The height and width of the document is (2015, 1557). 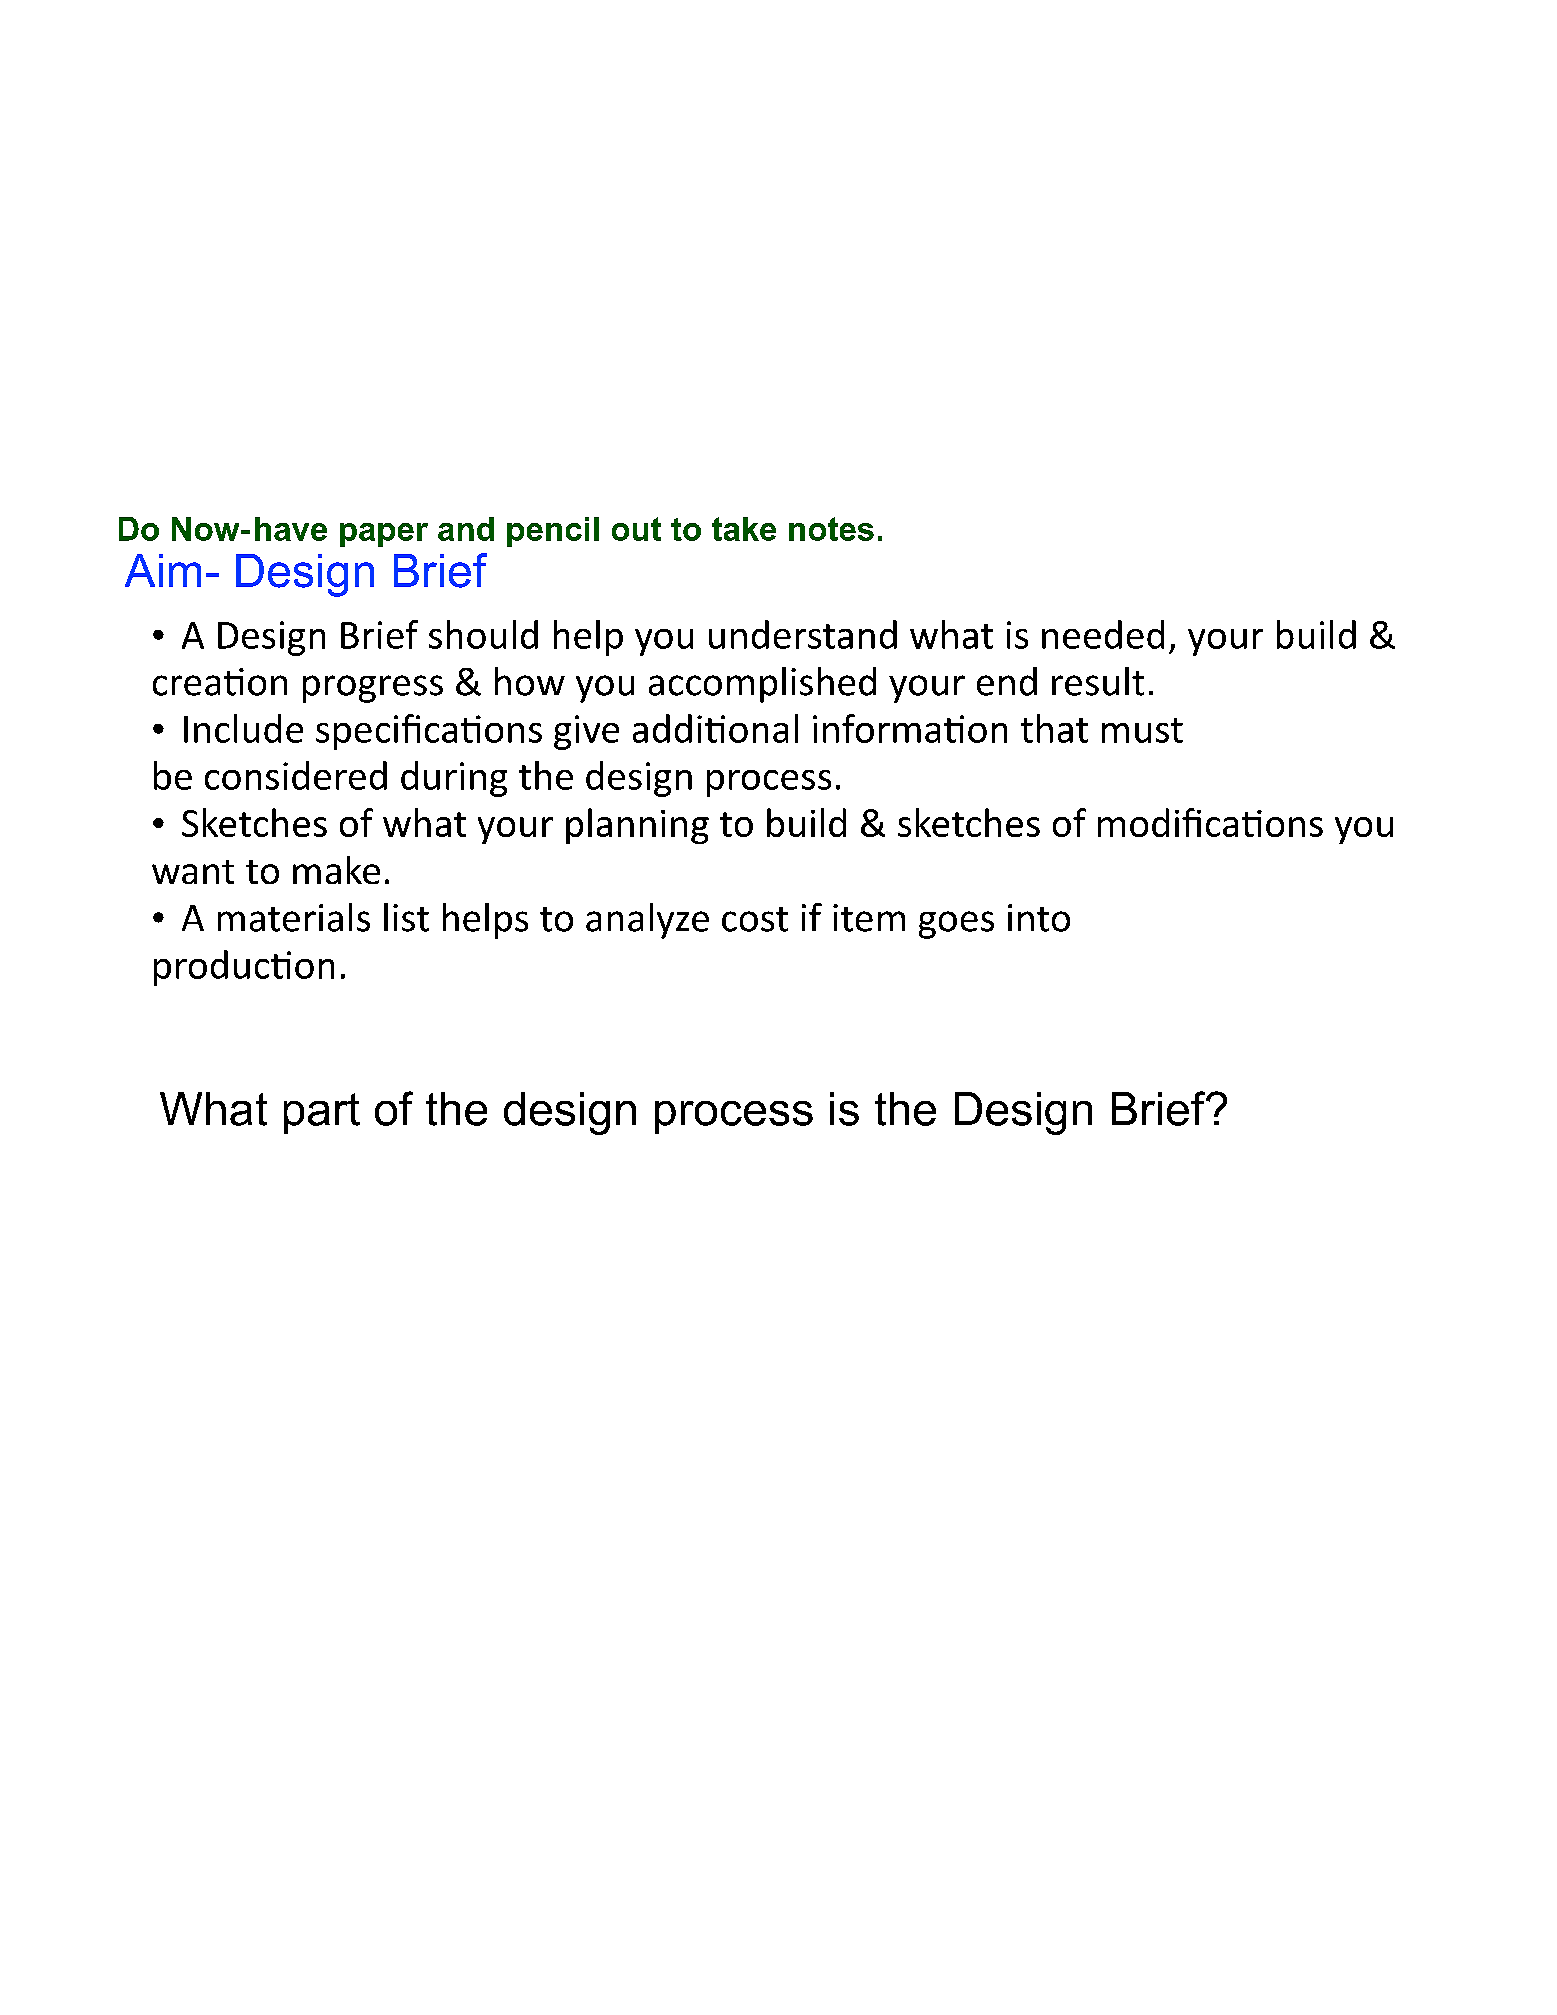 What do you see at coordinates (647, 921) in the document?
I see `analyze` at bounding box center [647, 921].
